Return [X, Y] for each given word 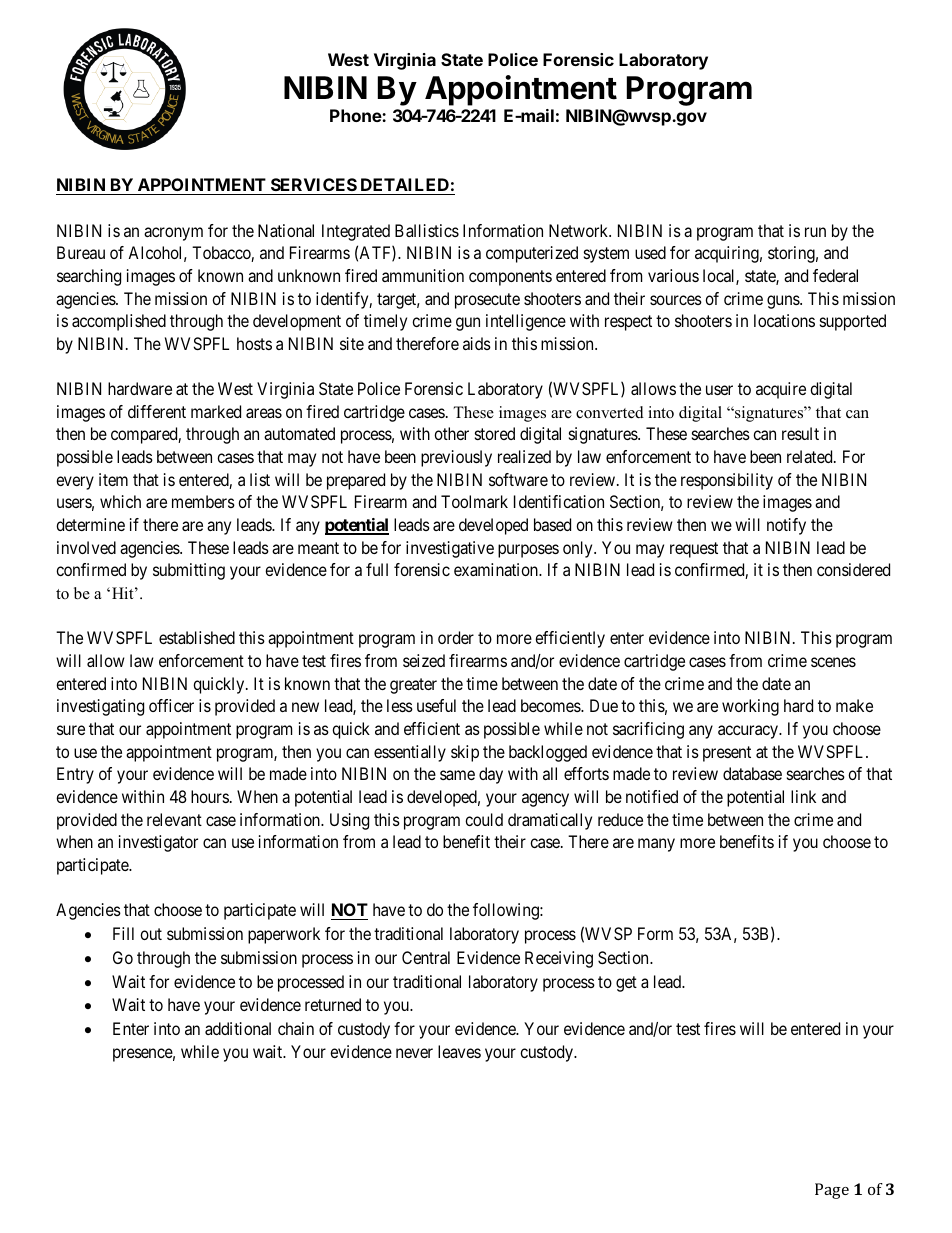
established [197, 637]
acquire [781, 390]
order [456, 637]
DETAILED [405, 184]
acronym [173, 234]
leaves [459, 1051]
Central [426, 957]
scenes [833, 662]
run [815, 232]
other [451, 433]
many [656, 845]
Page [832, 1191]
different [157, 411]
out [151, 934]
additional [238, 1028]
